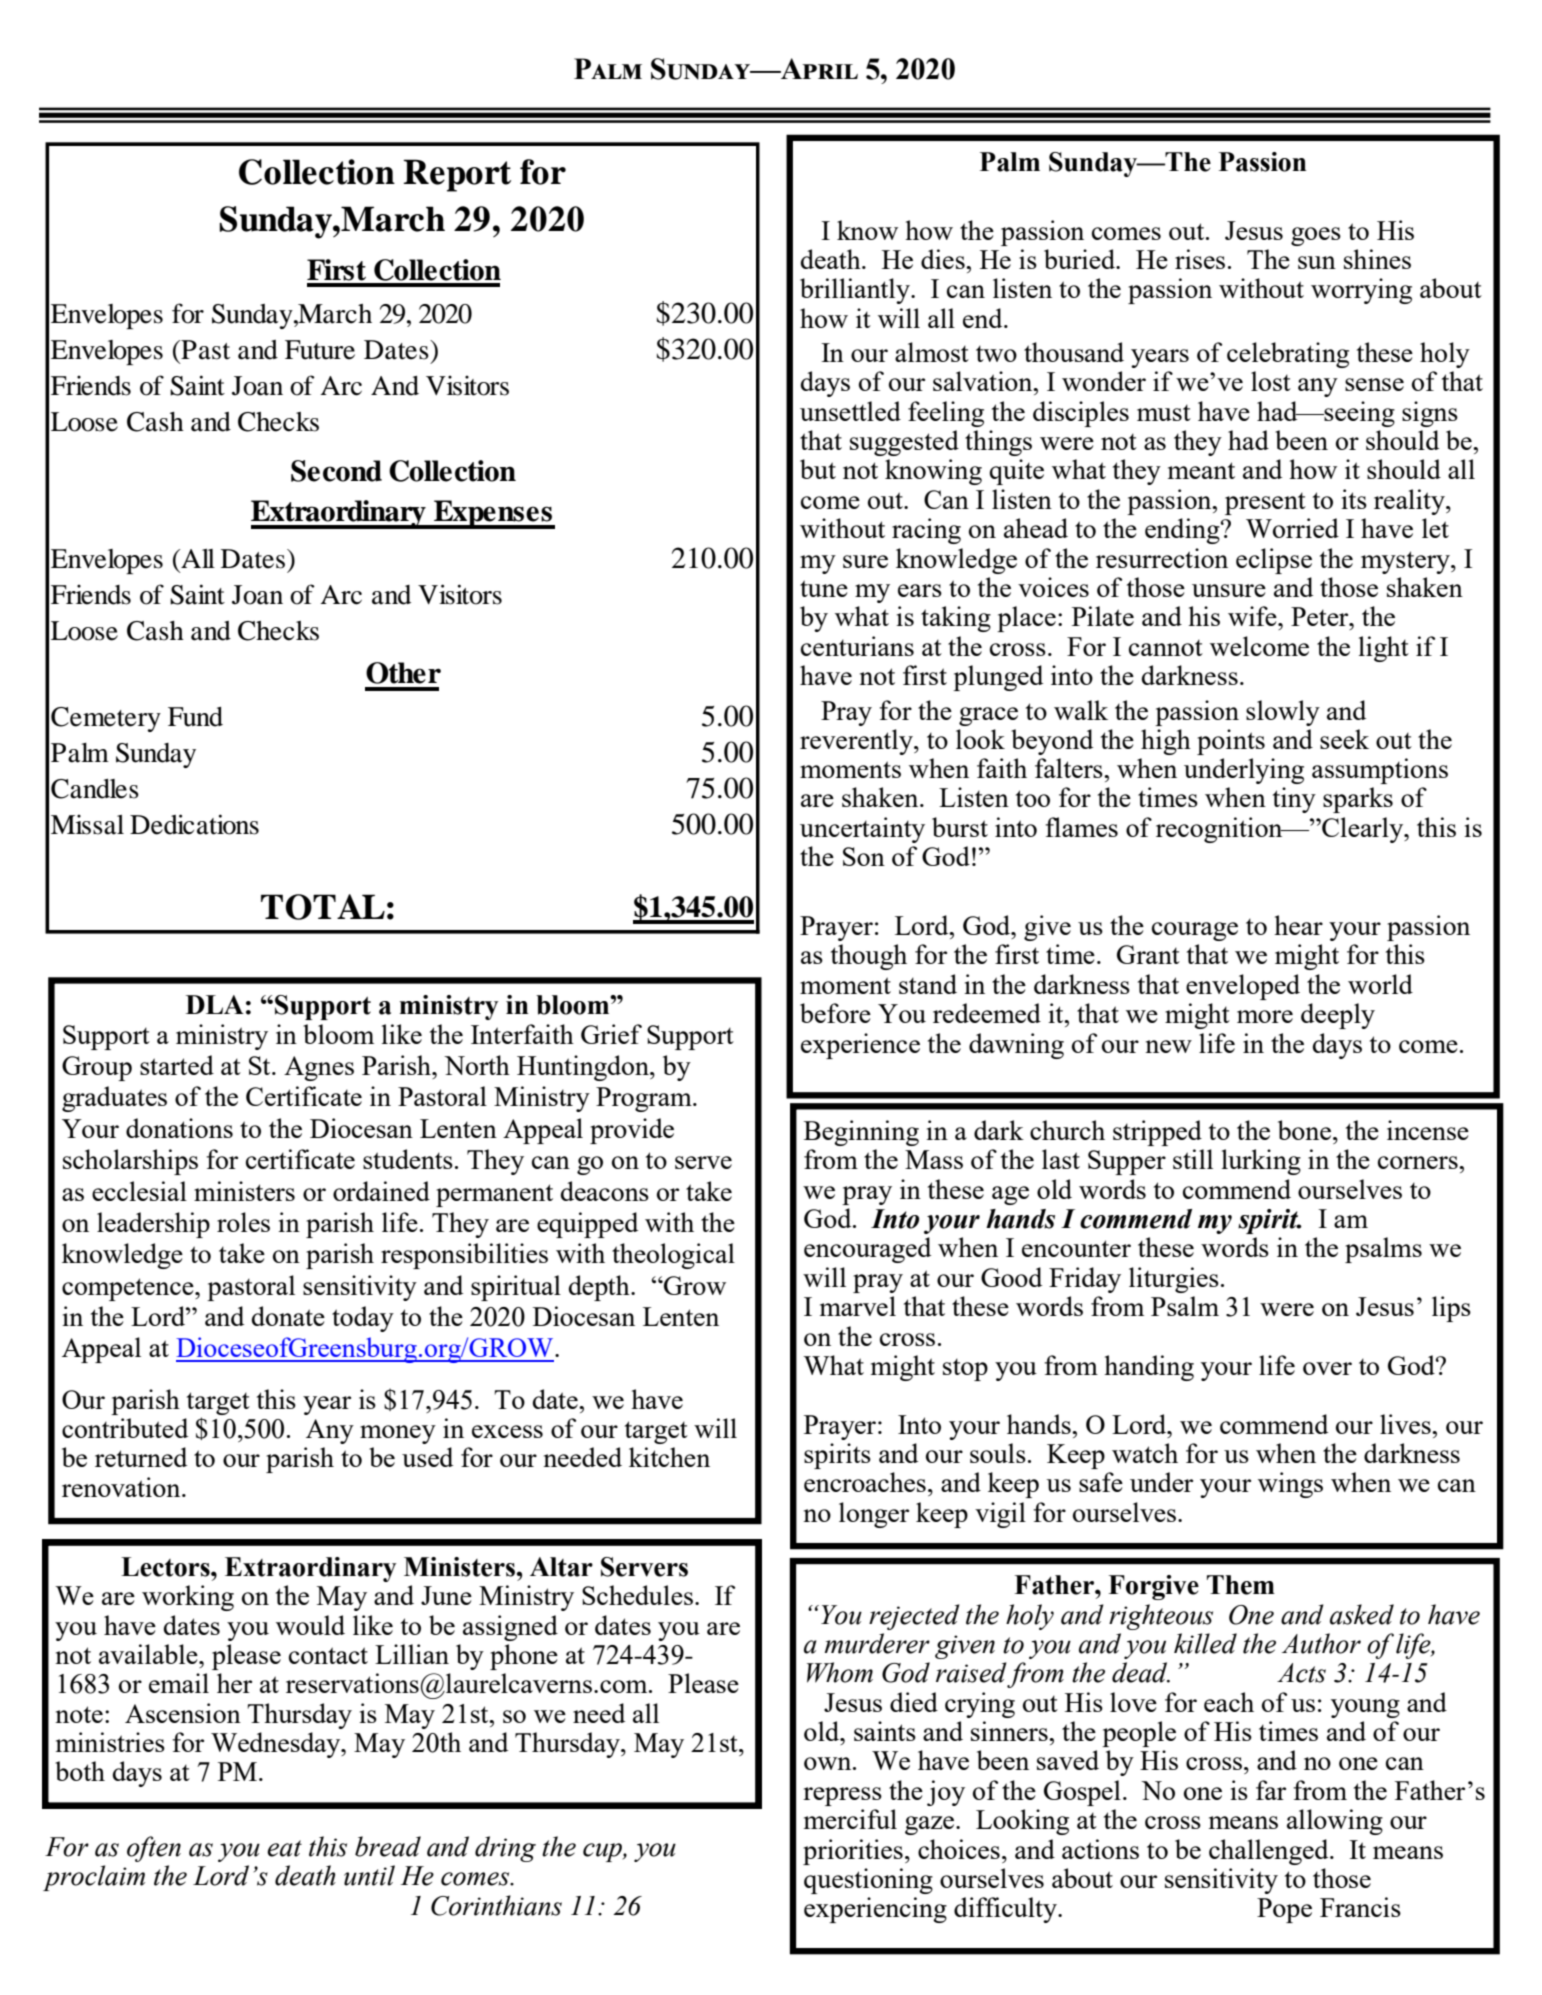 The height and width of the screenshot is (1995, 1542). What do you see at coordinates (243, 1222) in the screenshot?
I see `roles` at bounding box center [243, 1222].
